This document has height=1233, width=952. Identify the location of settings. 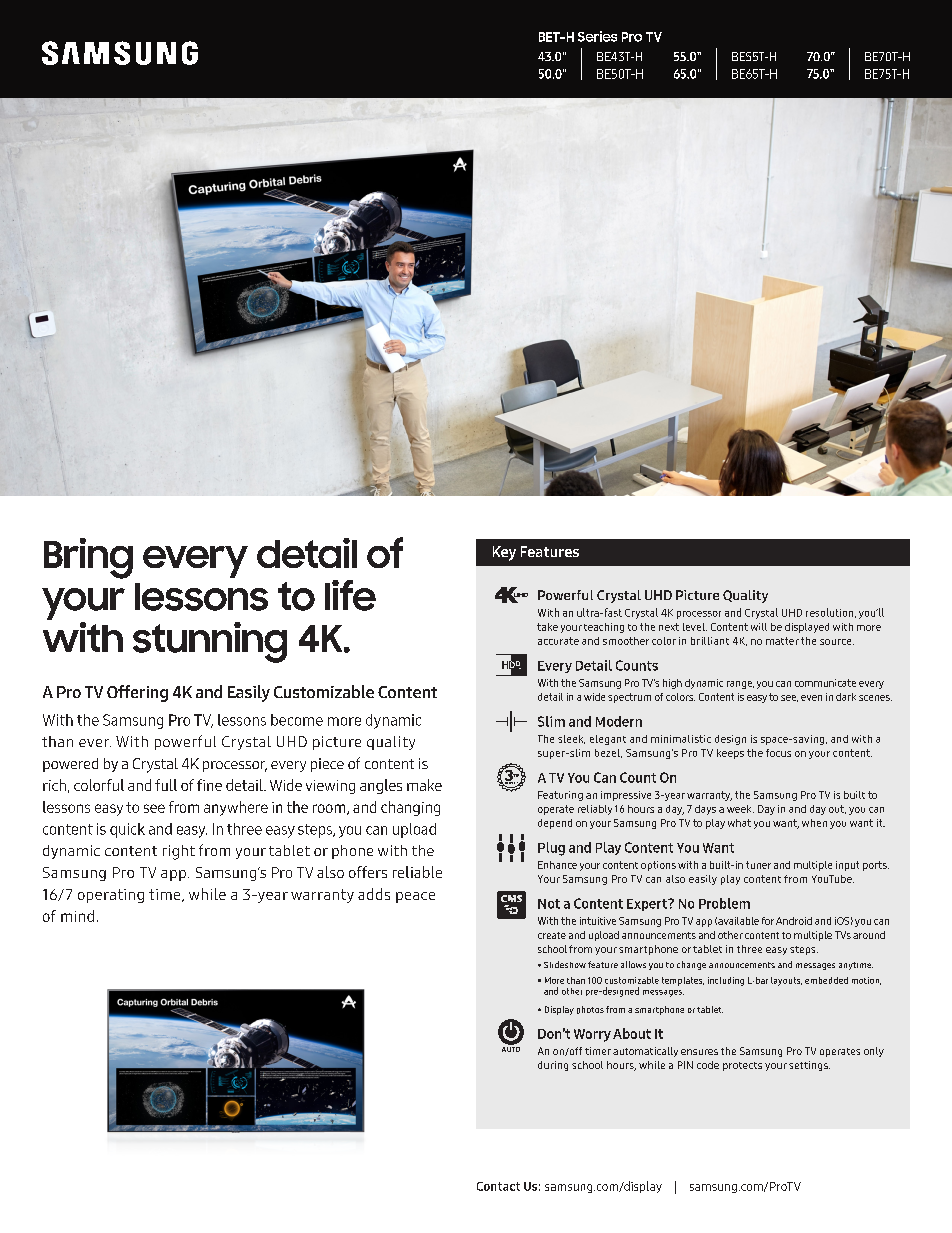
(809, 1066).
